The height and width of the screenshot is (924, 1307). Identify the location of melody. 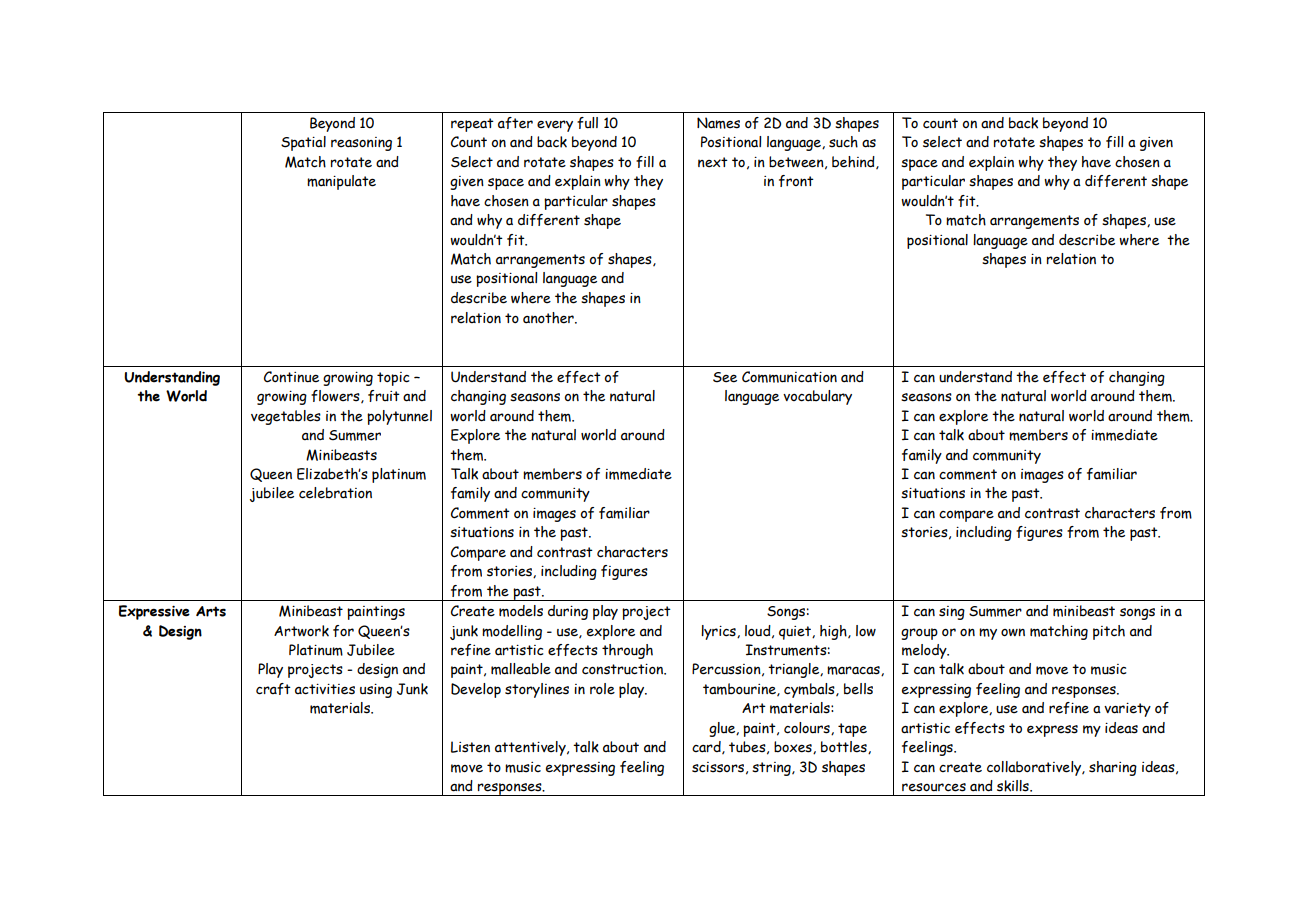
(925, 651).
